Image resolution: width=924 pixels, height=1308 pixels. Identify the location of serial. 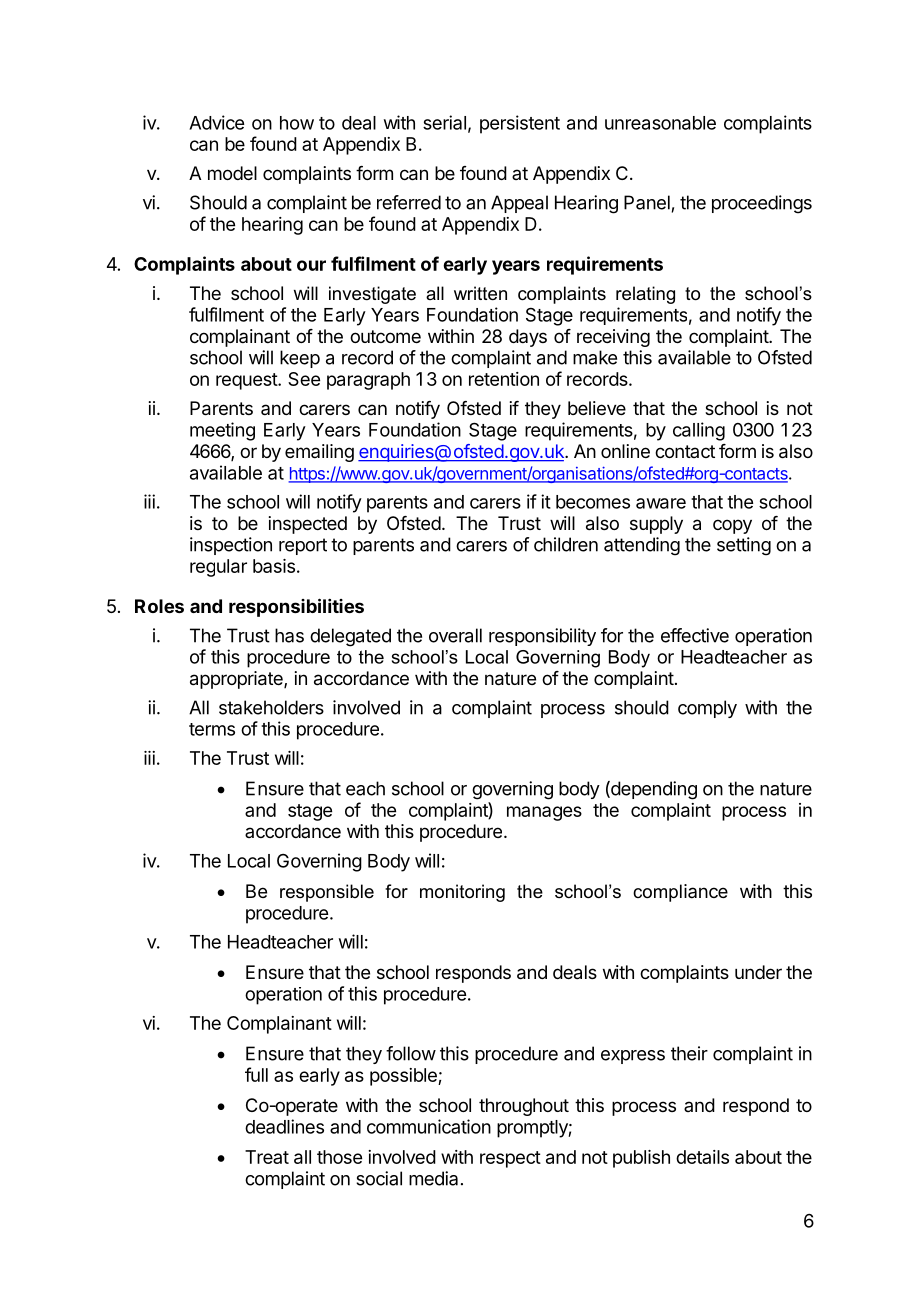
(444, 122).
